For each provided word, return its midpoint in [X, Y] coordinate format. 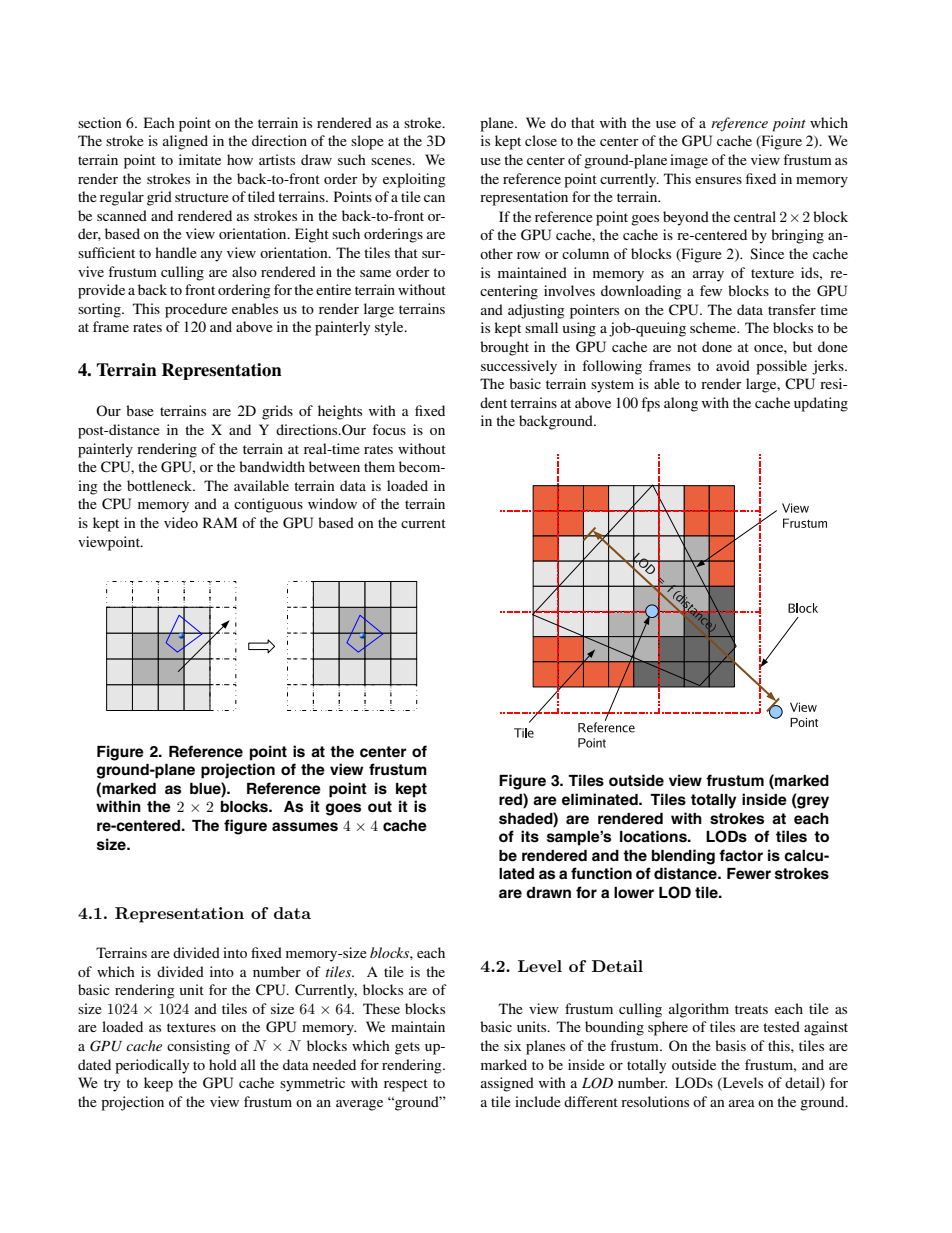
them [379, 466]
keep [158, 1084]
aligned [185, 142]
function [601, 873]
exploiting [414, 180]
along [681, 404]
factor [741, 855]
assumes [305, 827]
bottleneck [161, 485]
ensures [718, 180]
